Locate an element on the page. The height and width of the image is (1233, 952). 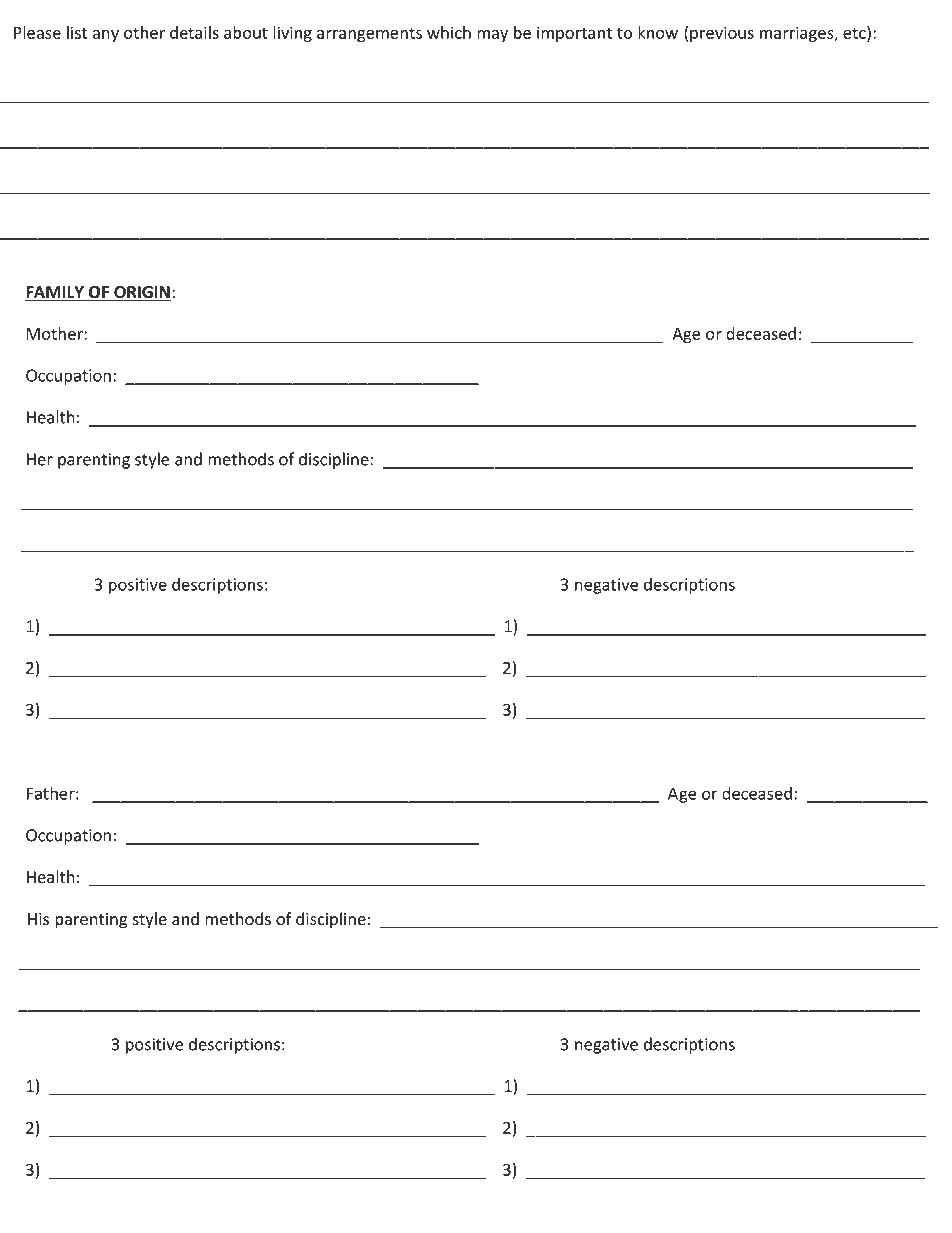
which is located at coordinates (449, 32).
